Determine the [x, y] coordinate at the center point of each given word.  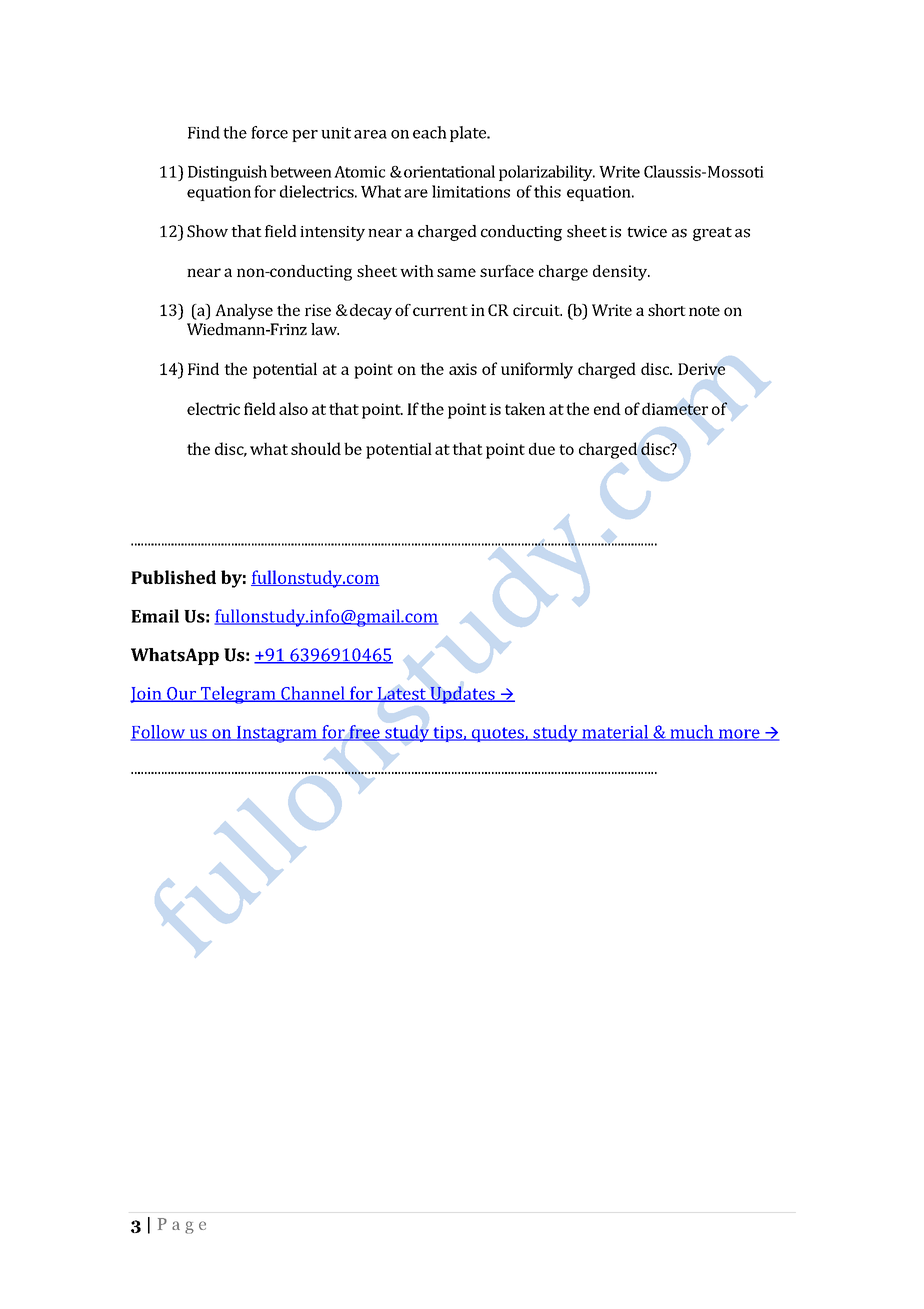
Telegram [238, 695]
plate [469, 134]
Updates [462, 695]
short [667, 310]
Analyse [244, 312]
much [692, 733]
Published [173, 577]
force [269, 132]
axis [463, 369]
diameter [675, 409]
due [542, 448]
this [547, 191]
